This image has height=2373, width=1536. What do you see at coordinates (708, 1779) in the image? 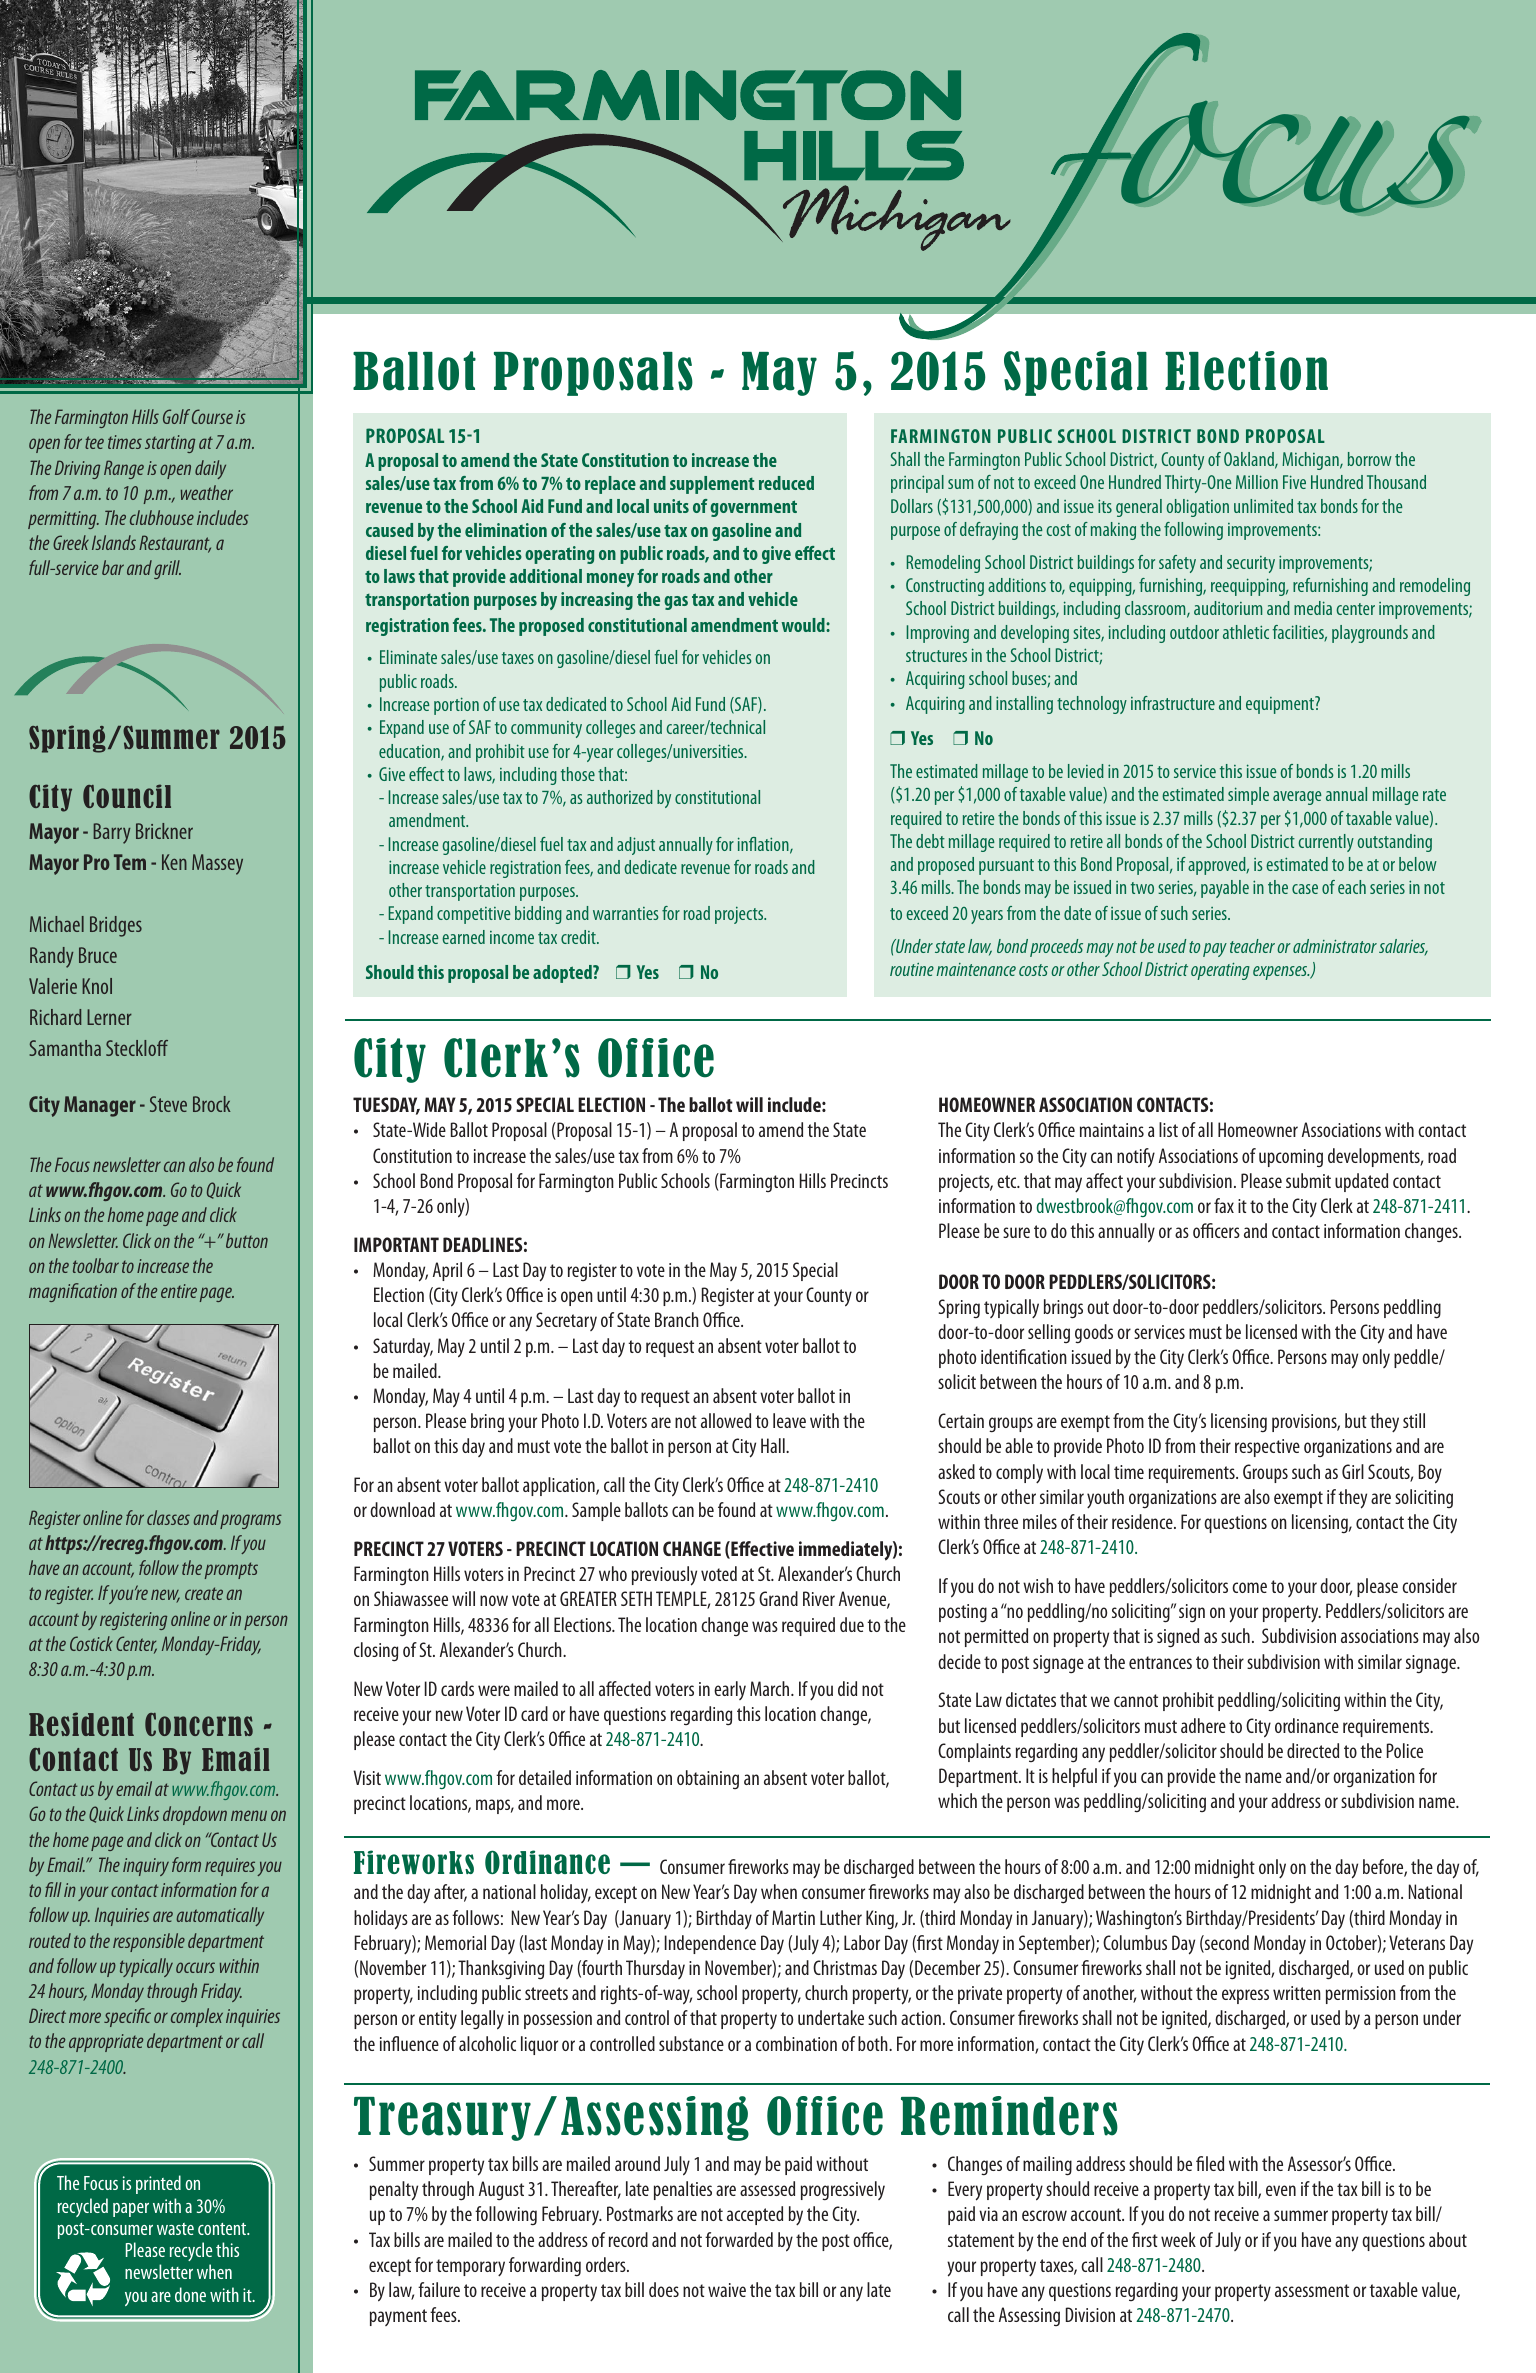
I see `obtaining` at bounding box center [708, 1779].
